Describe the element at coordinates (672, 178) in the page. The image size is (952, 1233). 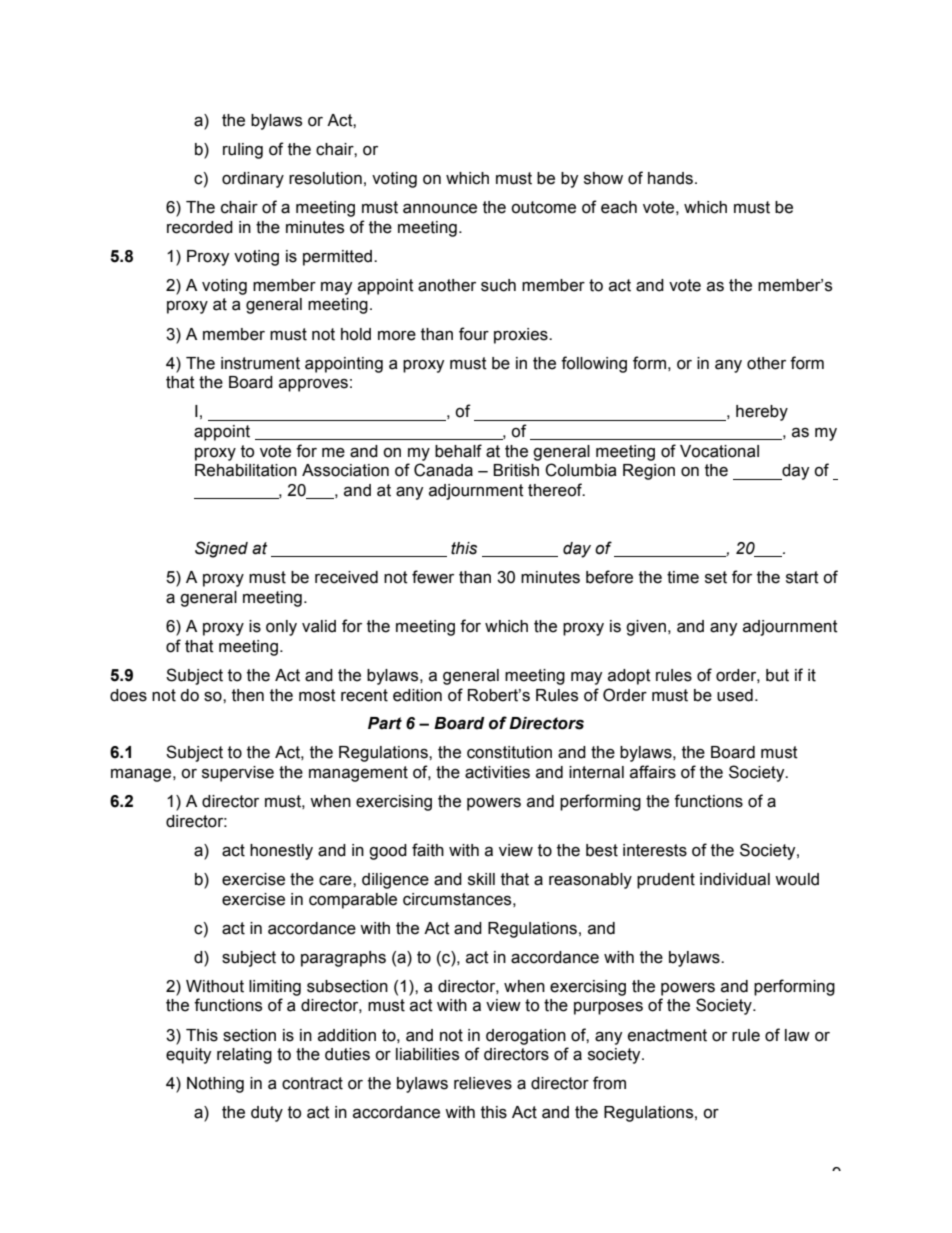
I see `hands` at that location.
